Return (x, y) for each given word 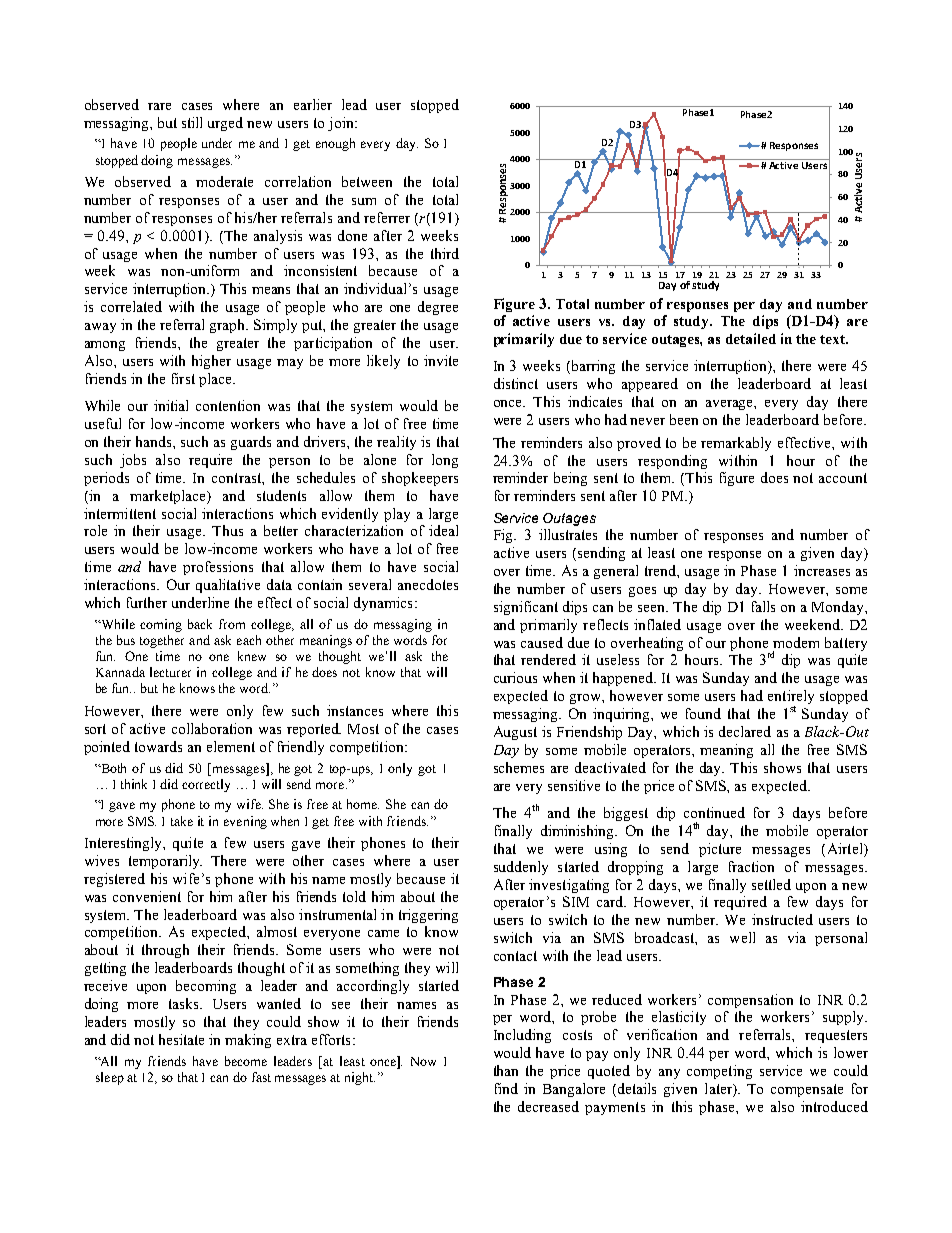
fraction (751, 866)
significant (526, 608)
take (182, 821)
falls (763, 606)
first (183, 378)
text (834, 339)
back (200, 624)
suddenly (521, 868)
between (367, 181)
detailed (751, 338)
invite (441, 360)
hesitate (181, 1039)
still (192, 122)
